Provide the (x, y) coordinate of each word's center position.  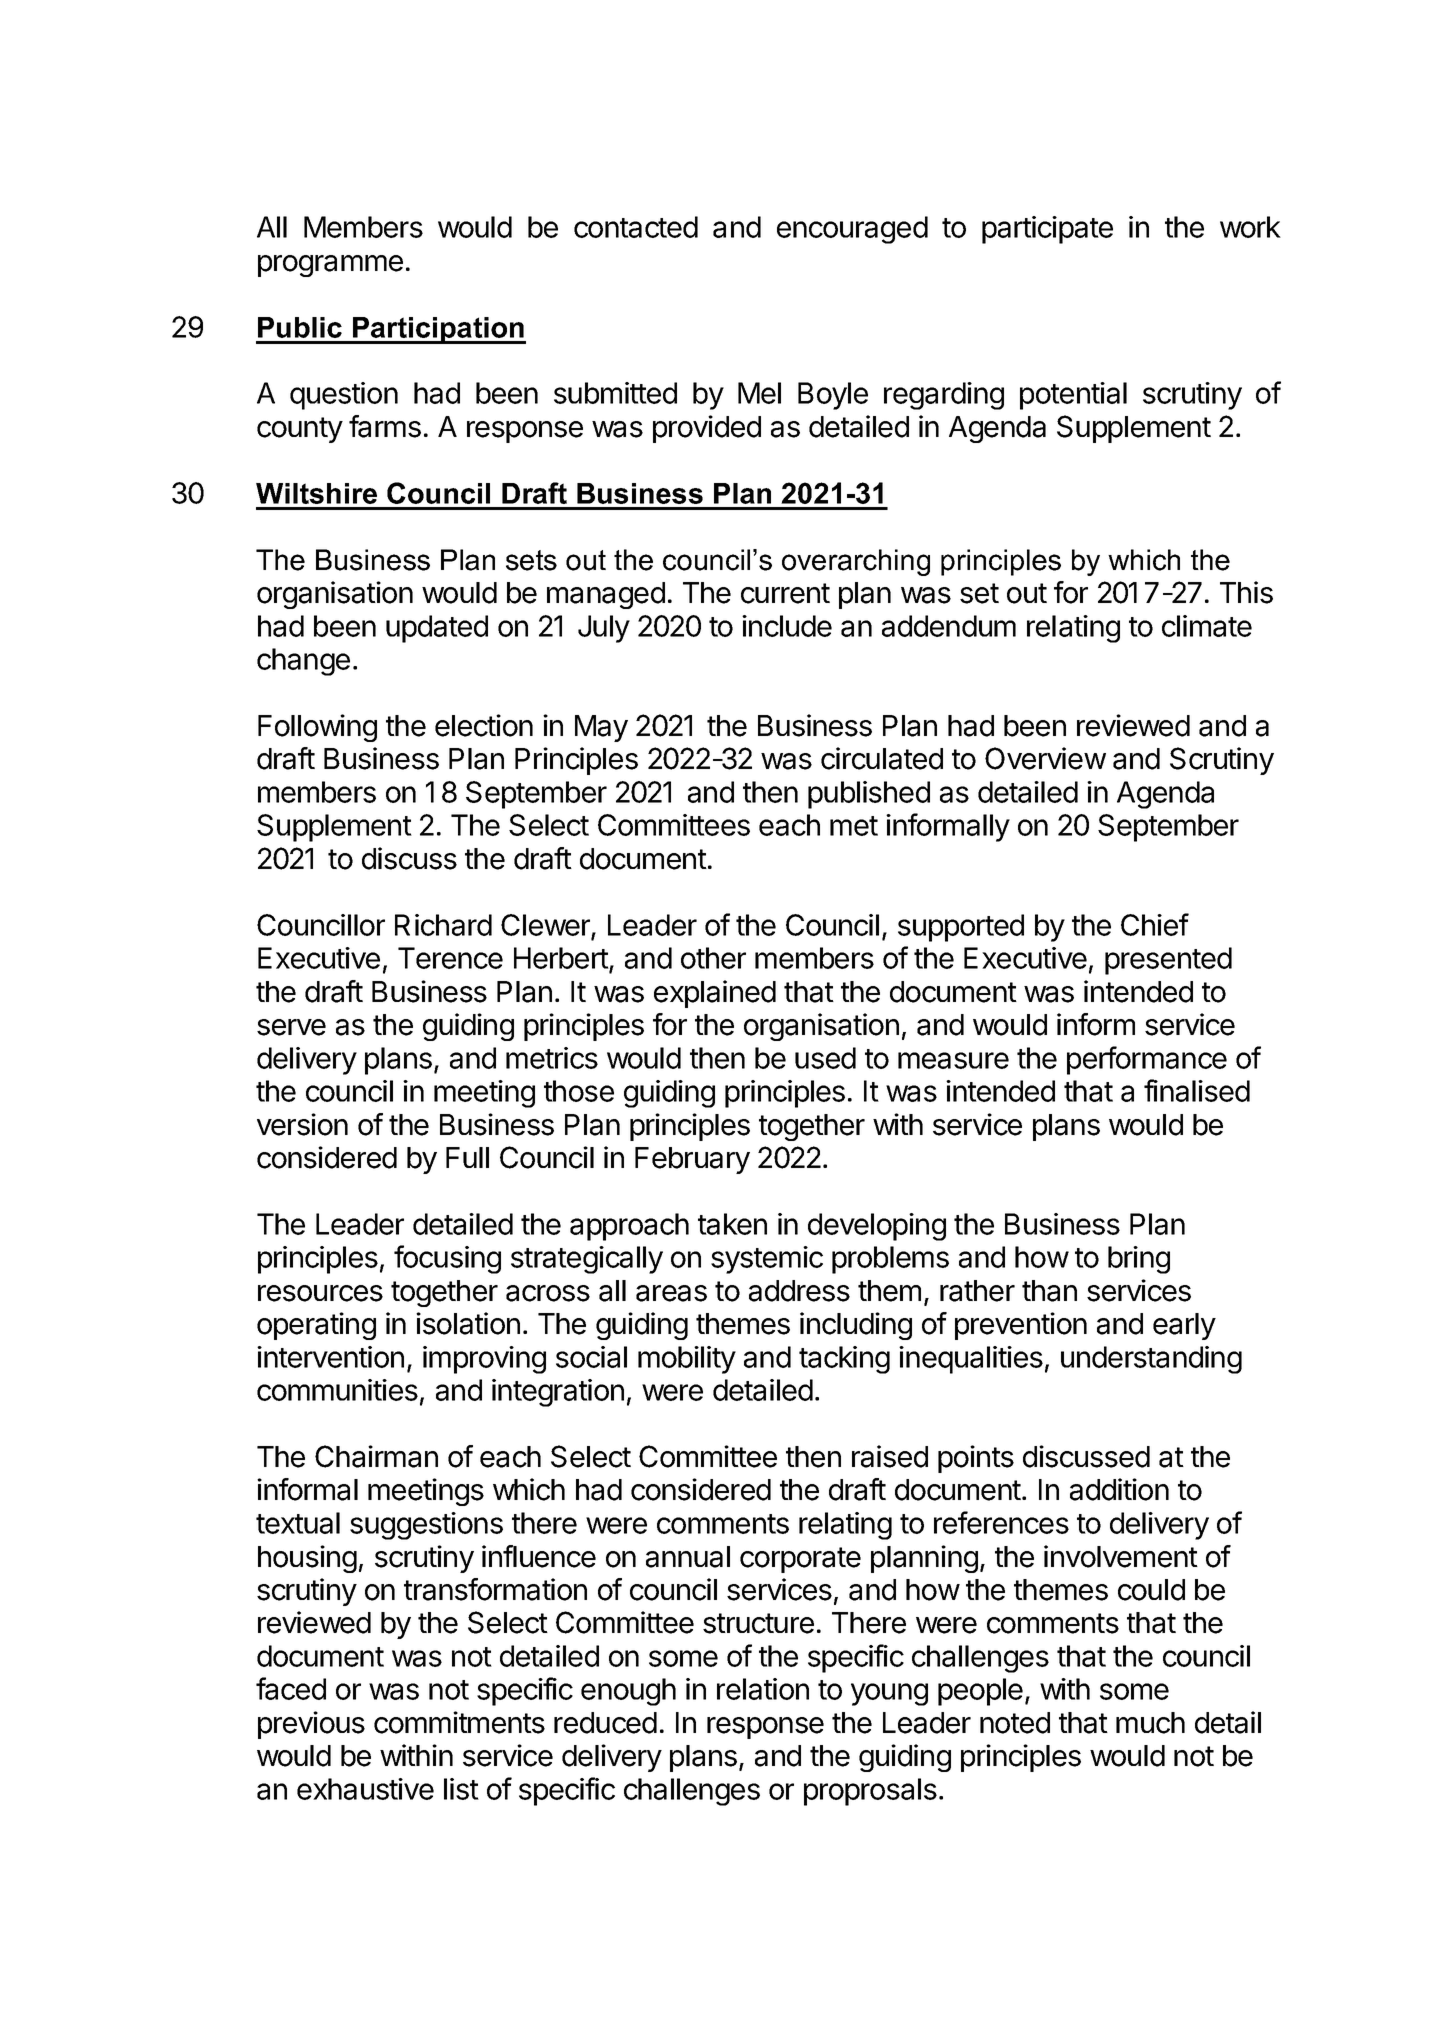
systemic (767, 1260)
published (869, 795)
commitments (459, 1722)
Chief (1155, 924)
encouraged (852, 230)
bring (1139, 1260)
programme (330, 266)
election (484, 725)
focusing (447, 1259)
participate (1047, 230)
